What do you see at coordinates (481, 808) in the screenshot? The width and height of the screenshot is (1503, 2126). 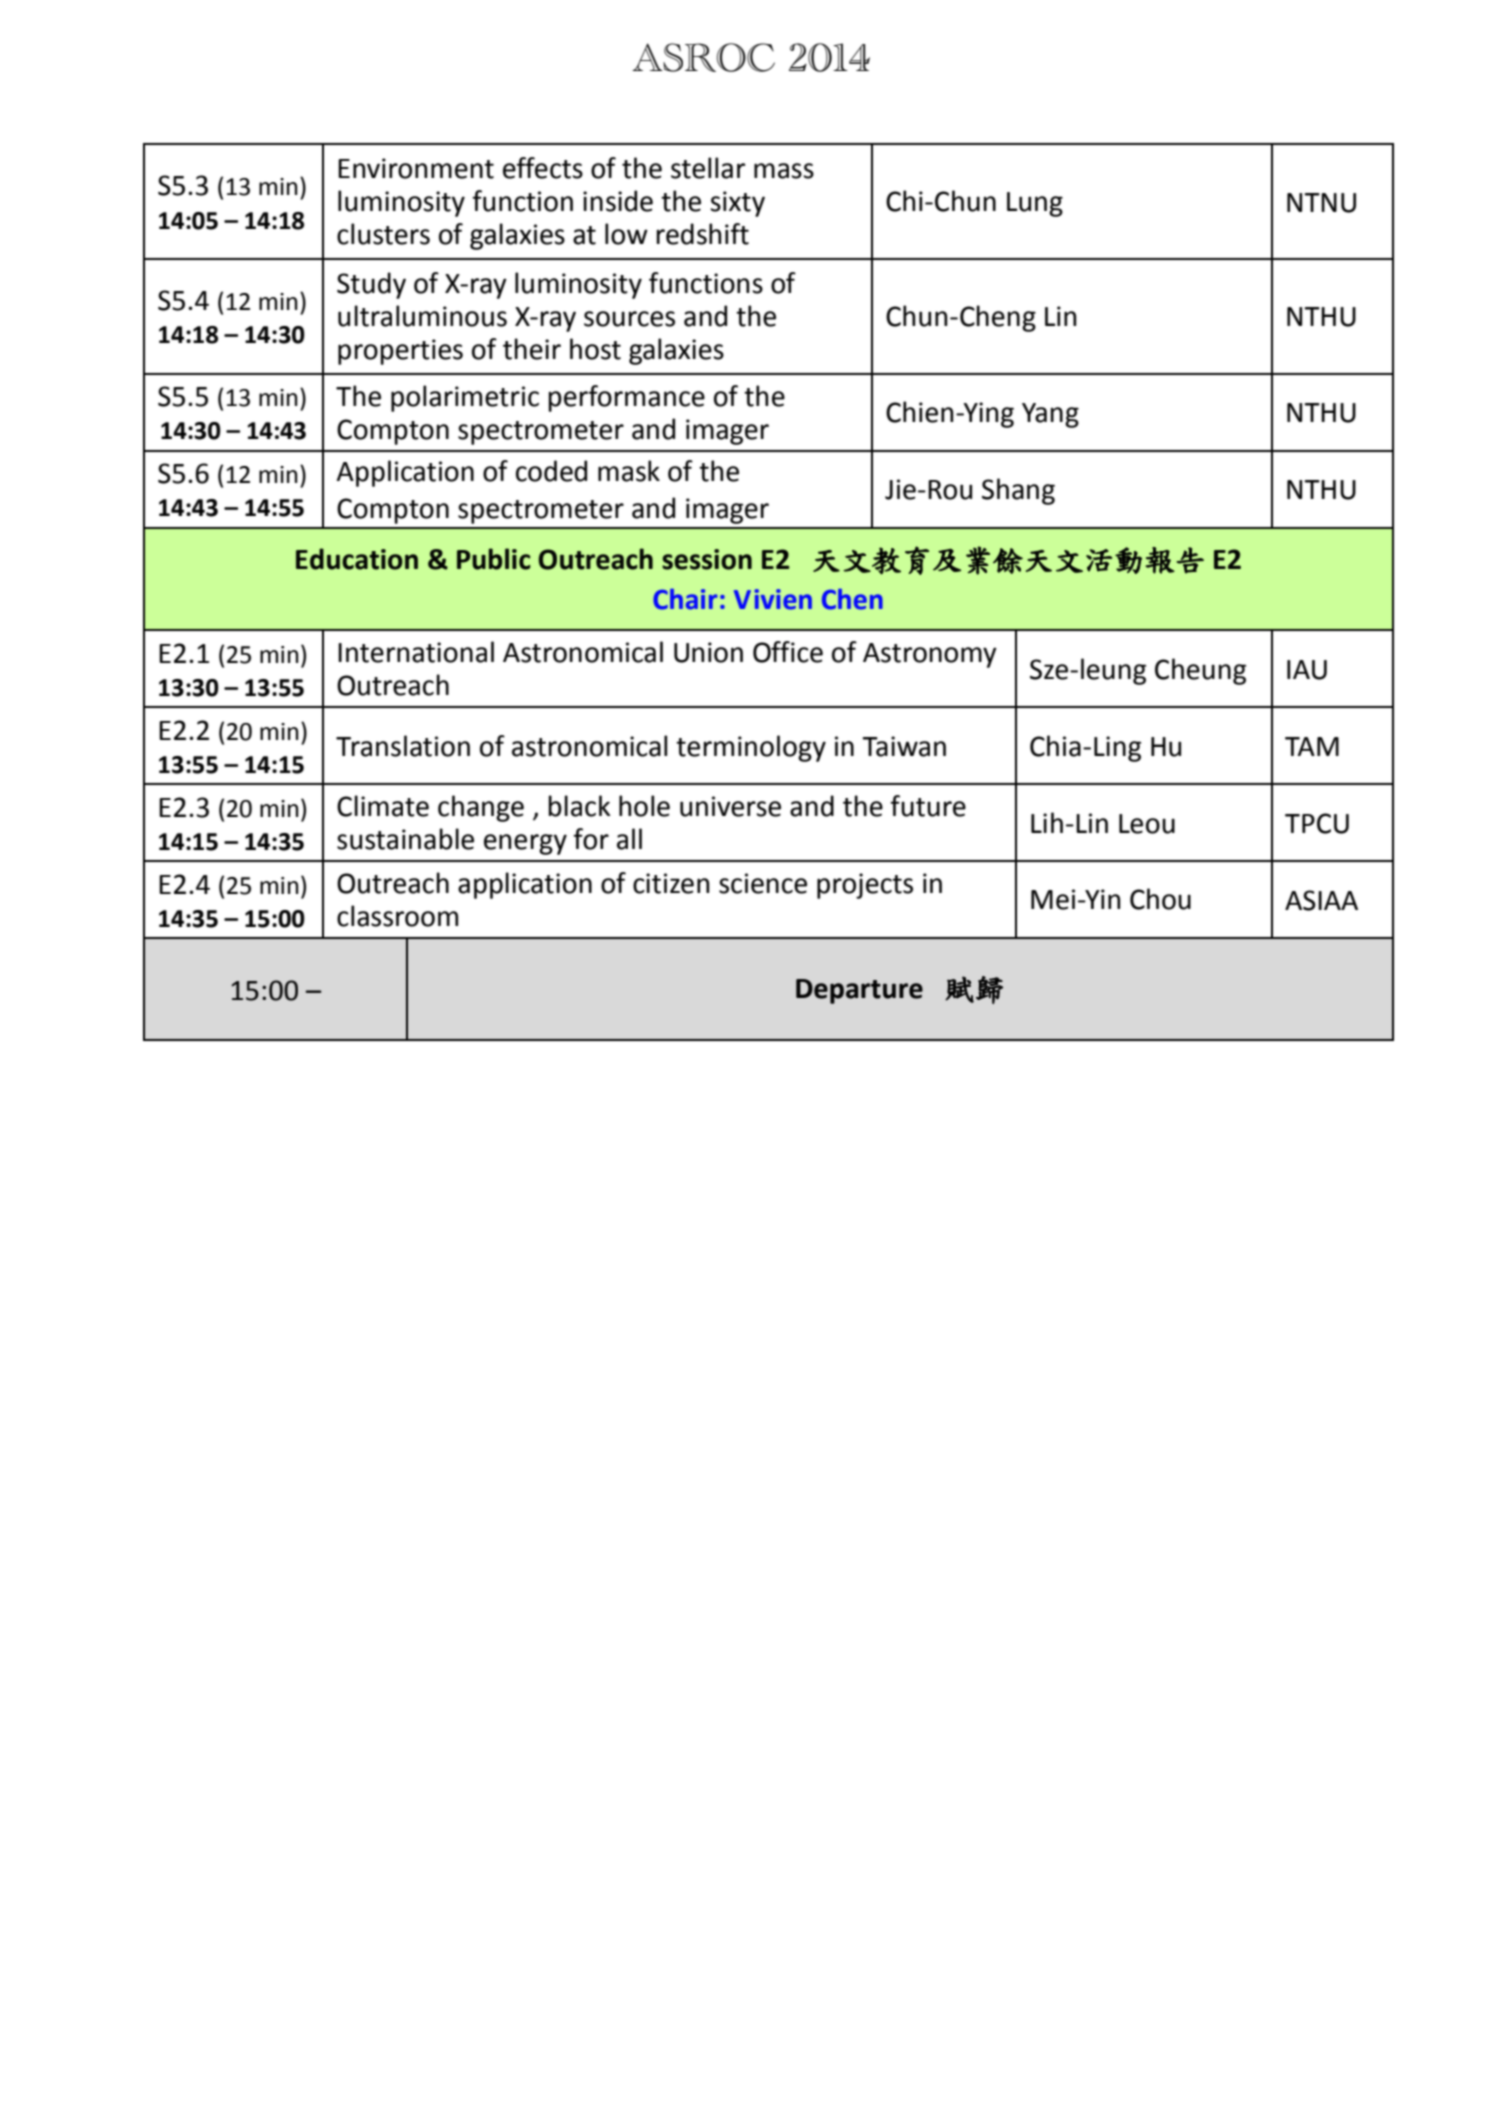 I see `change` at bounding box center [481, 808].
